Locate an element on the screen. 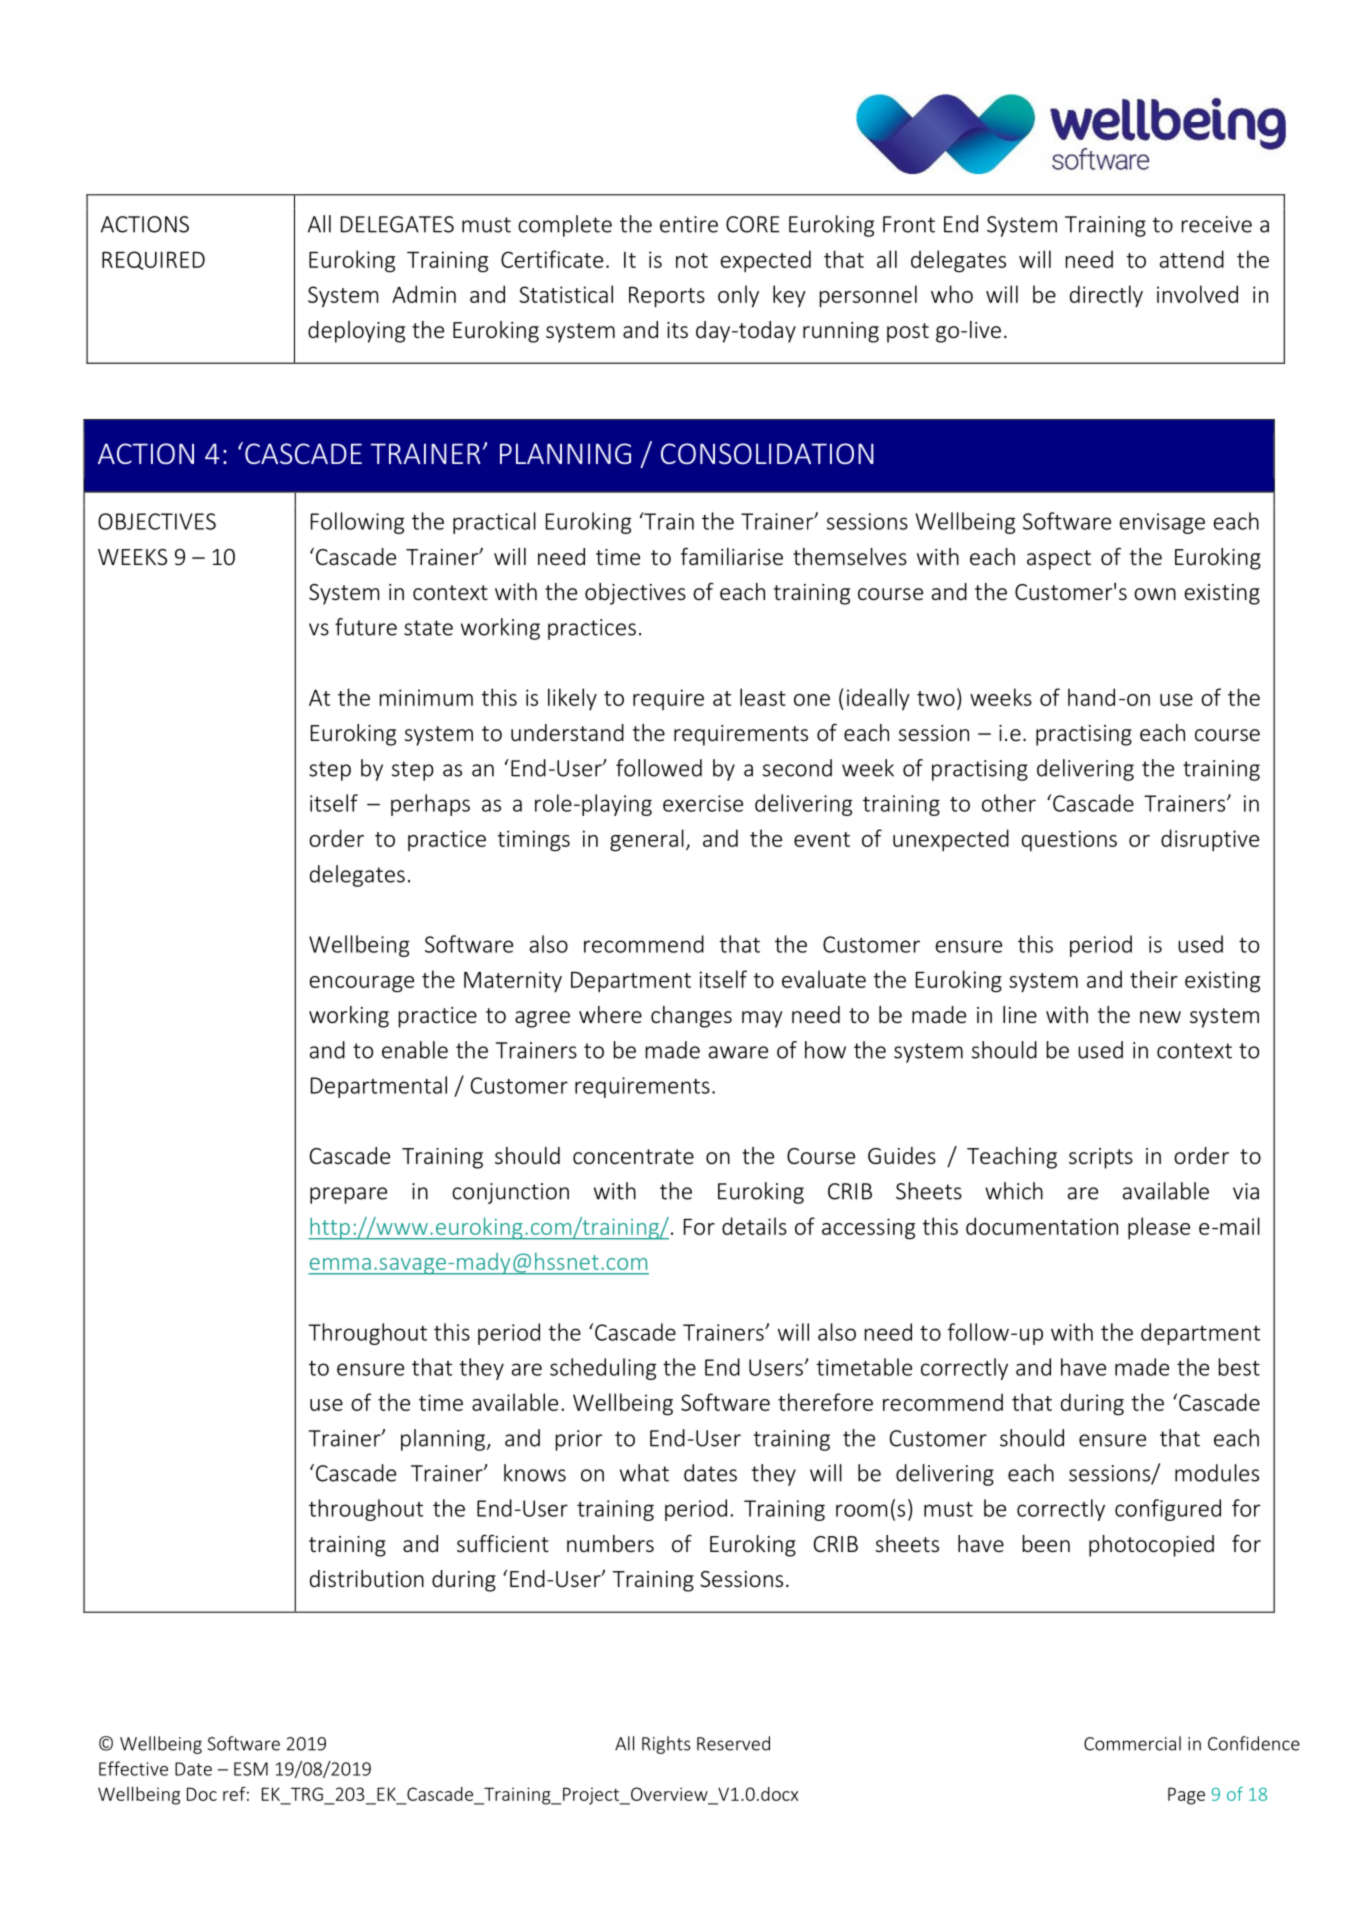  encourage is located at coordinates (362, 984).
